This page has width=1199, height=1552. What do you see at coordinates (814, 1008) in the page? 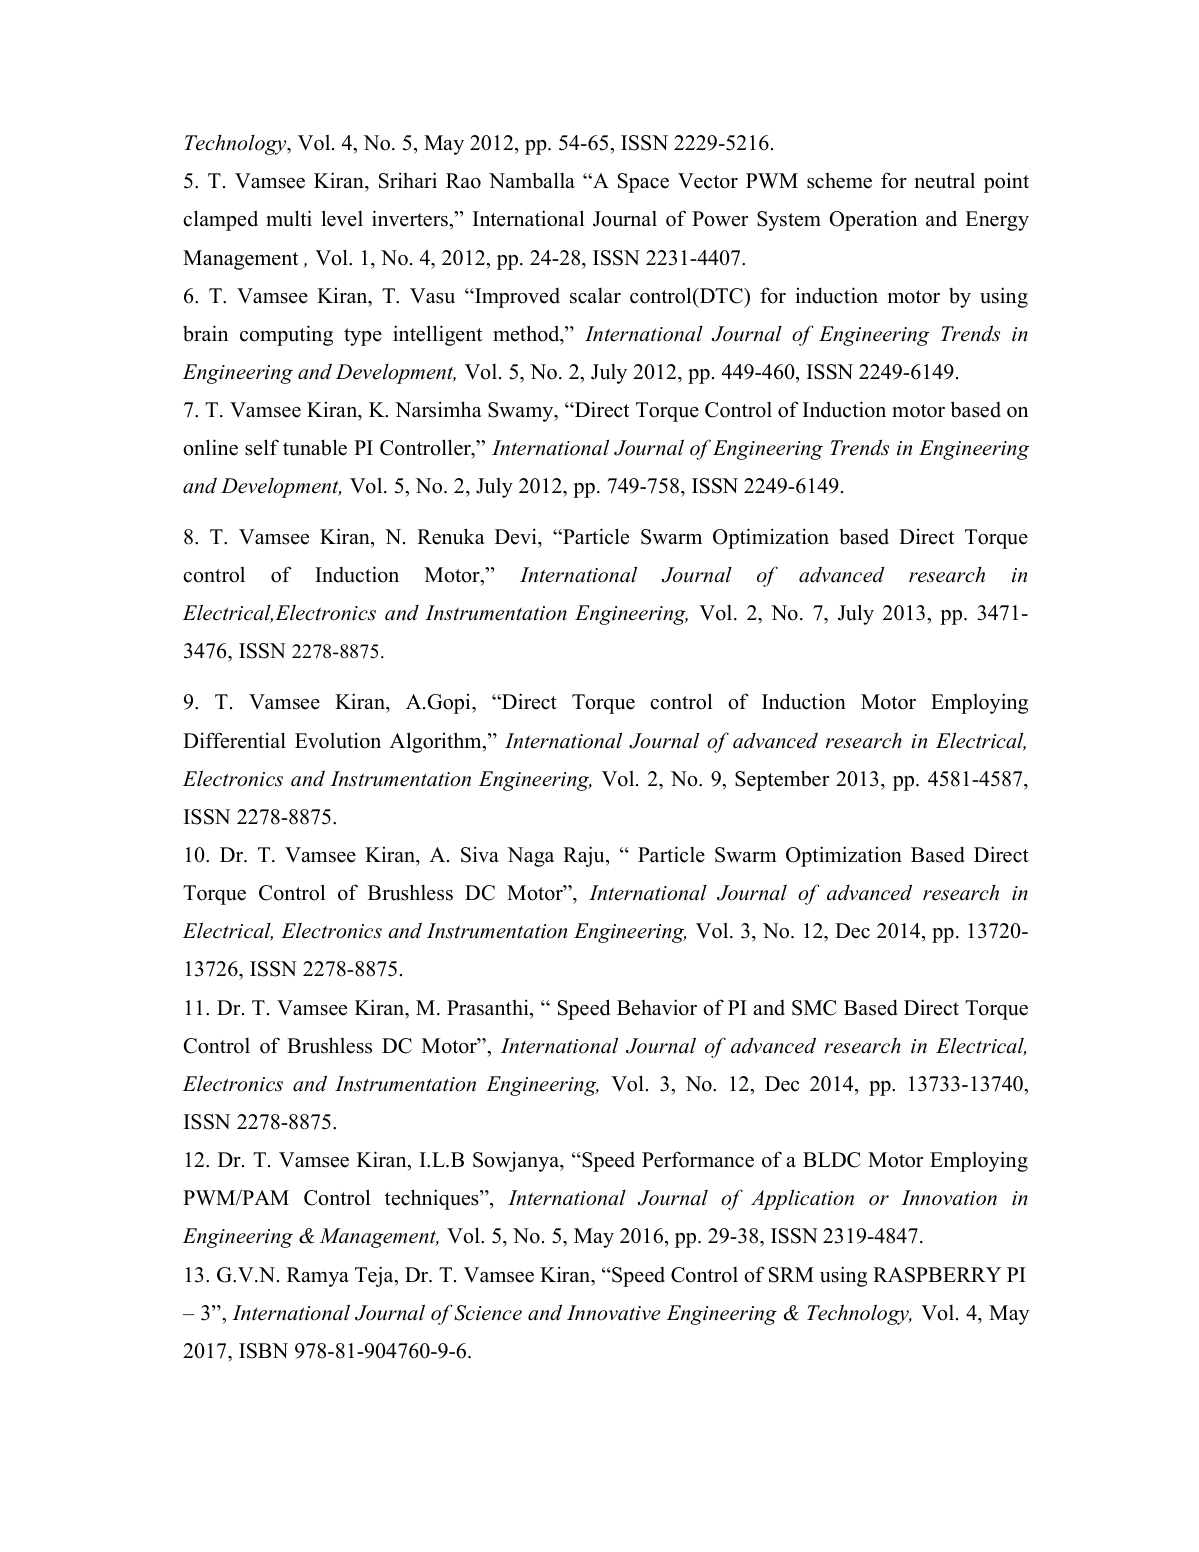
I see `SMC` at bounding box center [814, 1008].
